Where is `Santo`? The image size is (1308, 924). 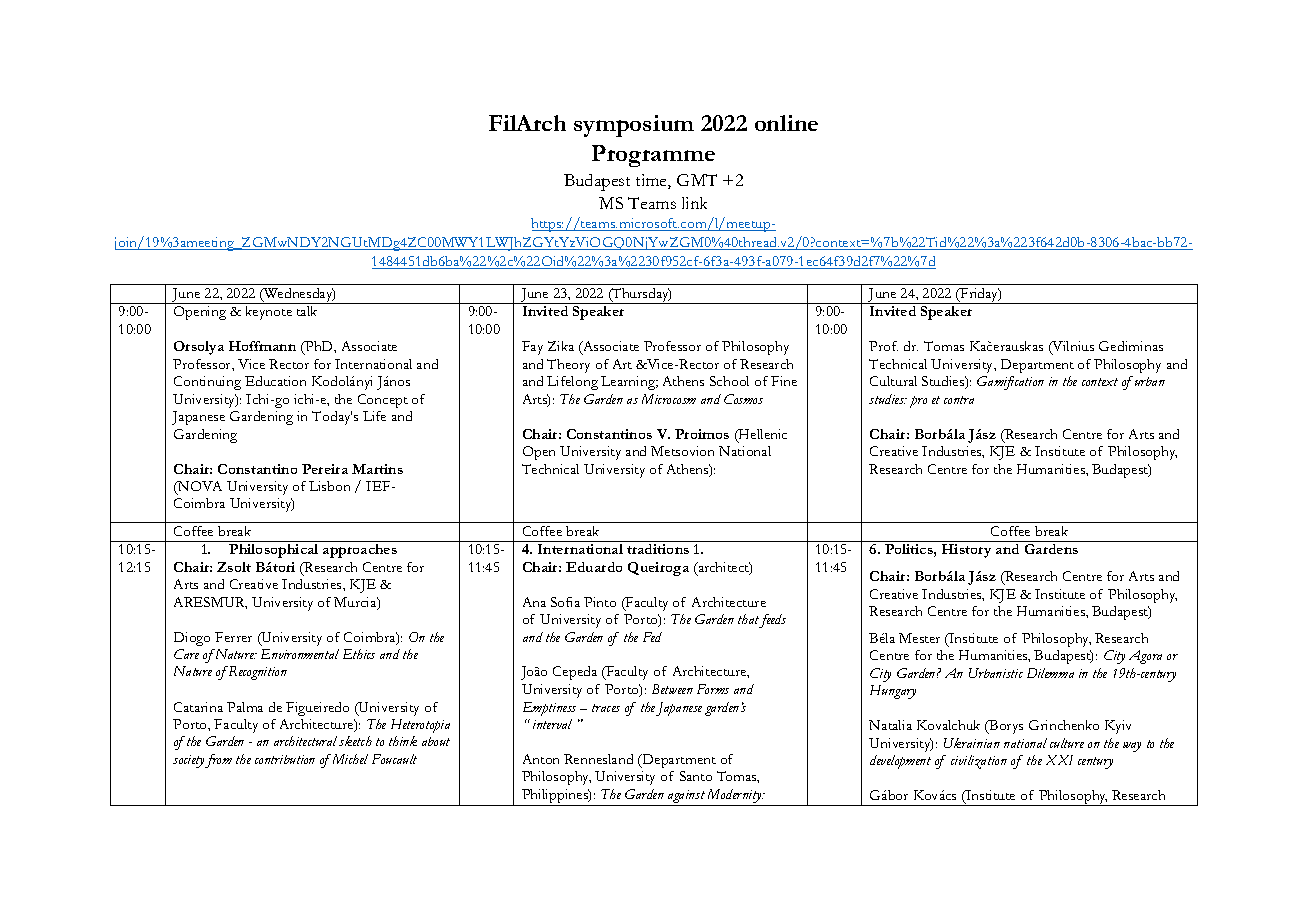
Santo is located at coordinates (696, 776).
